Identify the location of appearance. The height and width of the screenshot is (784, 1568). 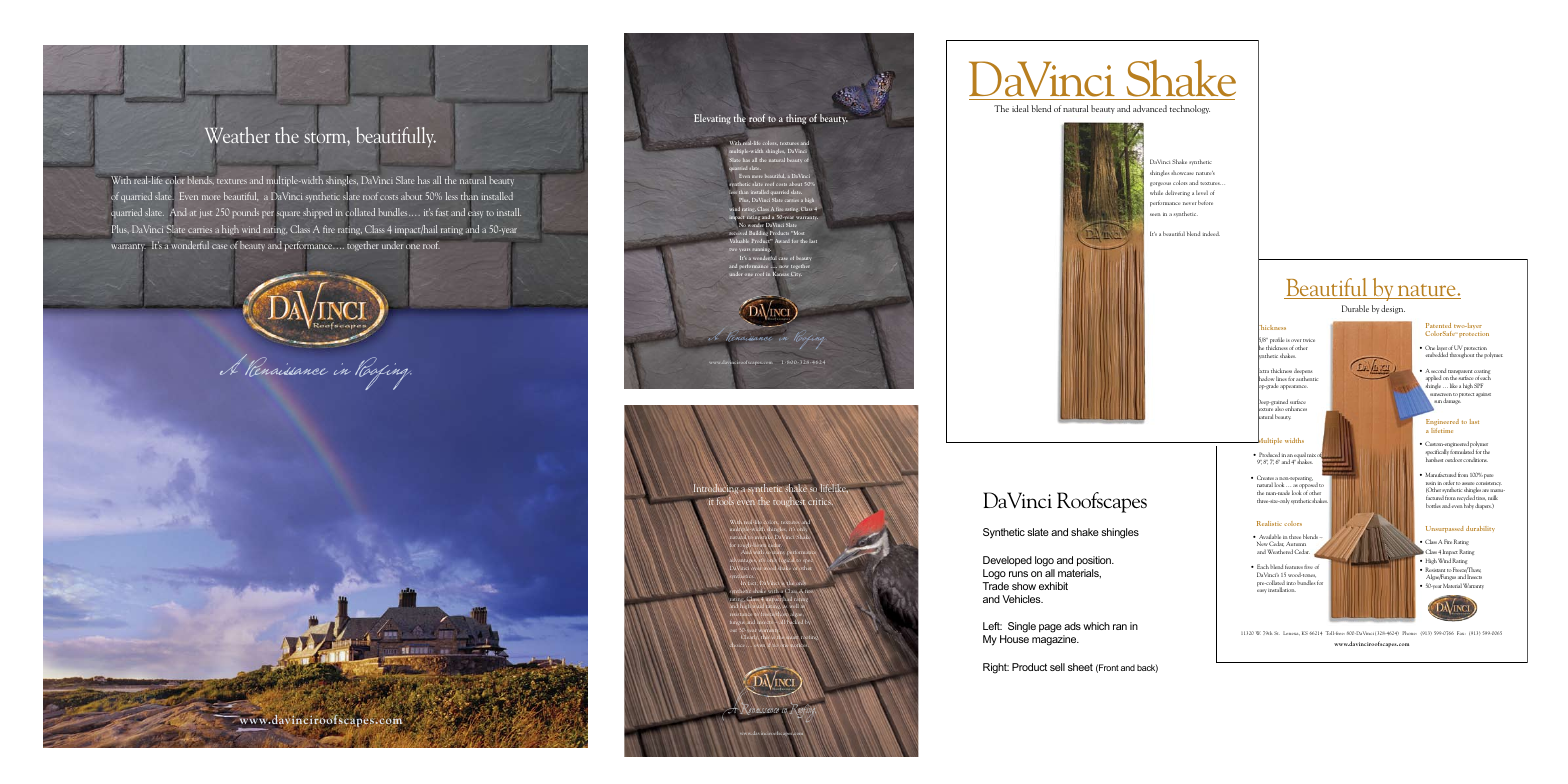
(1294, 387).
